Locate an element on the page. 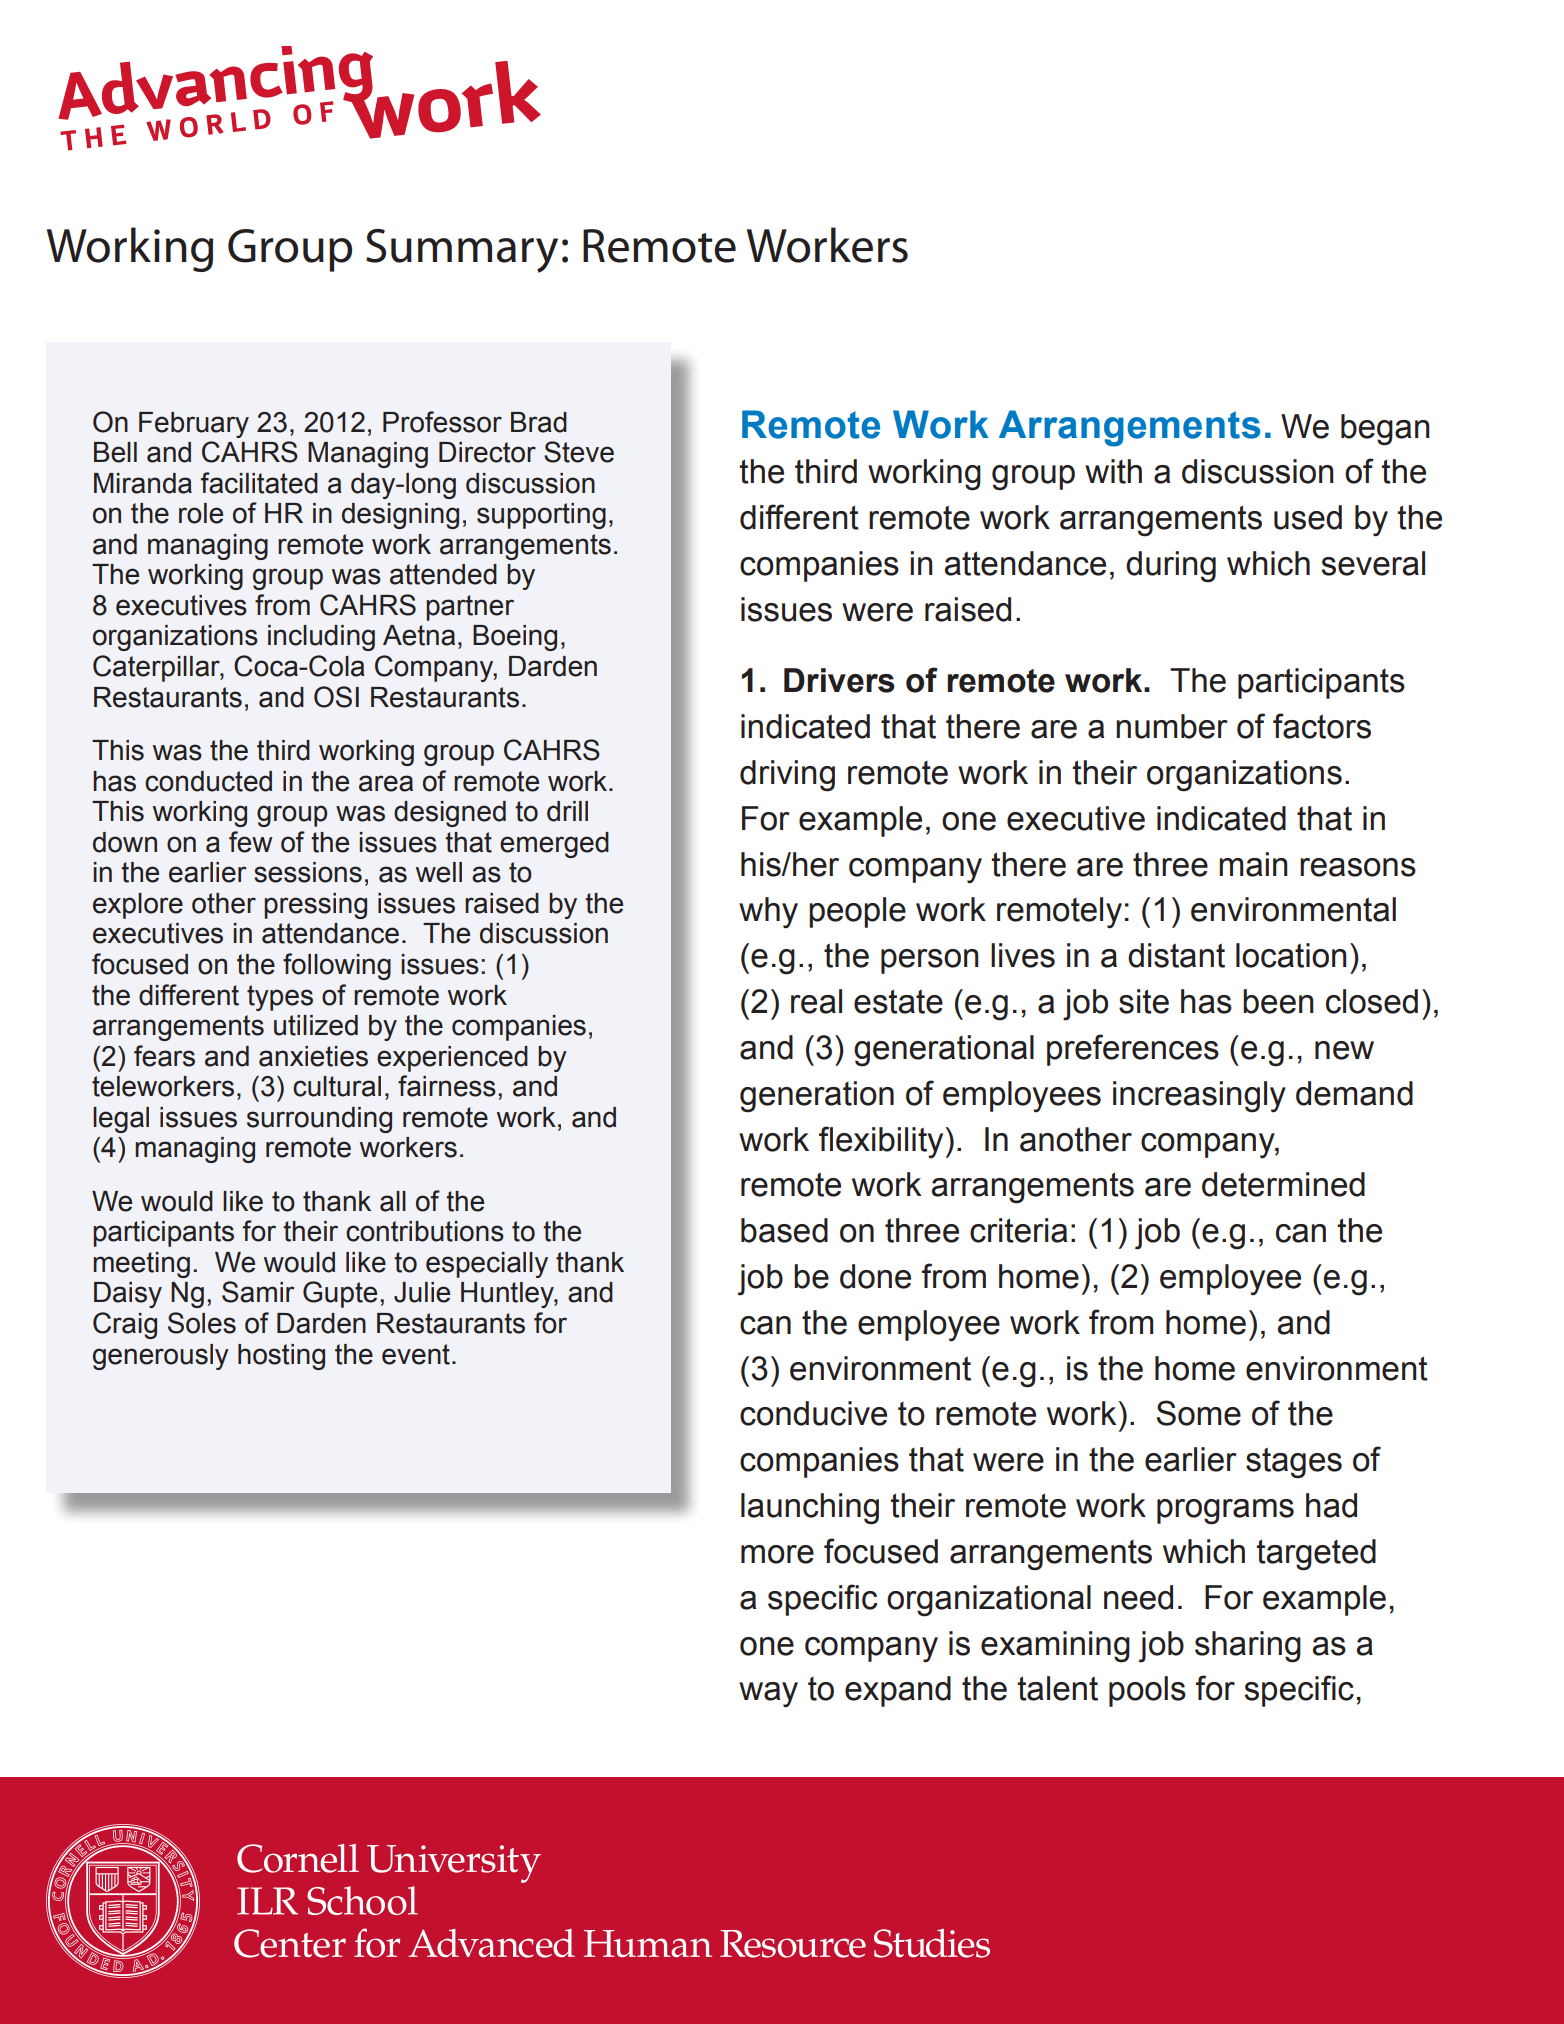 Image resolution: width=1564 pixels, height=2024 pixels. determined is located at coordinates (1283, 1184).
